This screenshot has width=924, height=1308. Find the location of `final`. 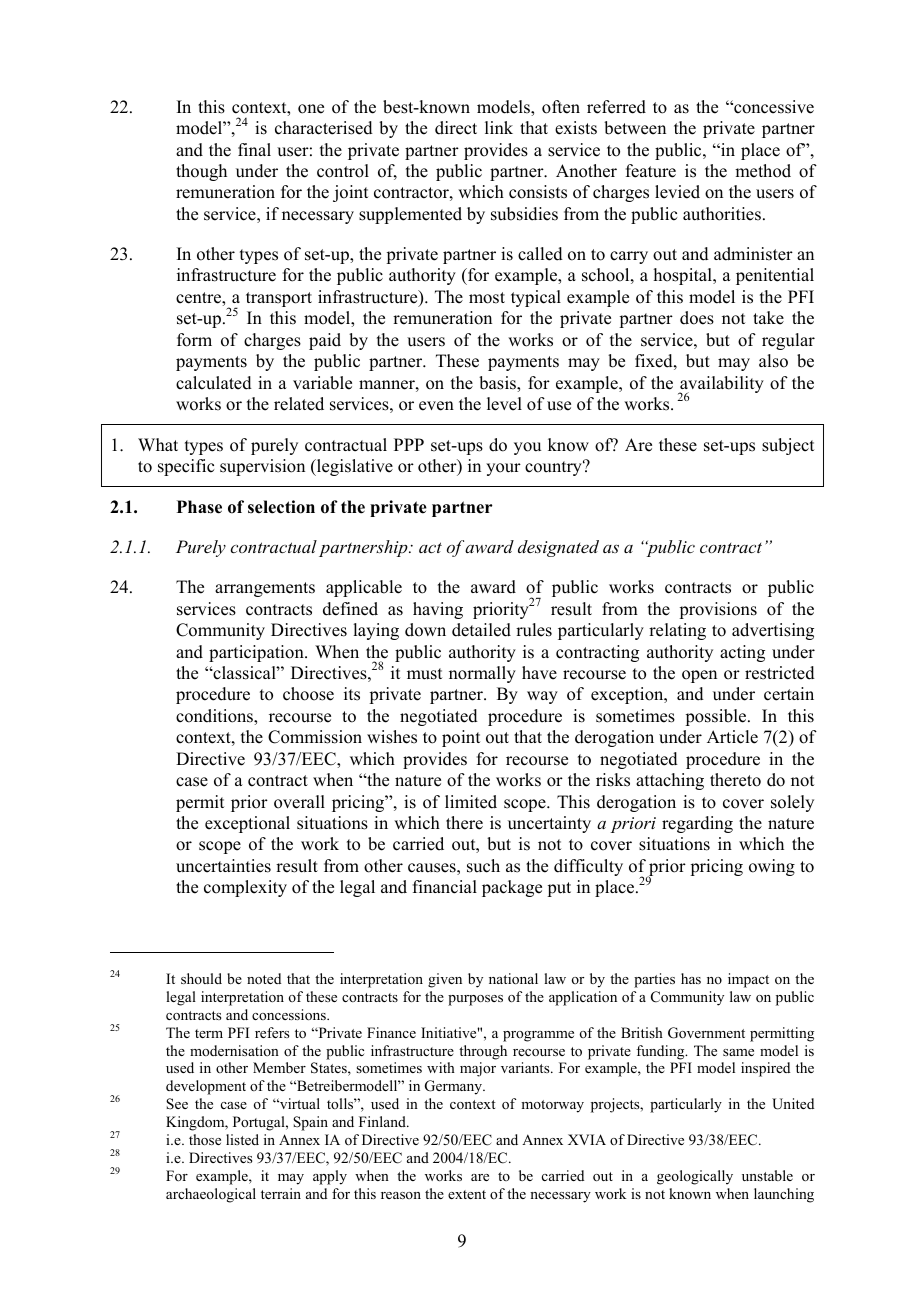

final is located at coordinates (254, 149).
